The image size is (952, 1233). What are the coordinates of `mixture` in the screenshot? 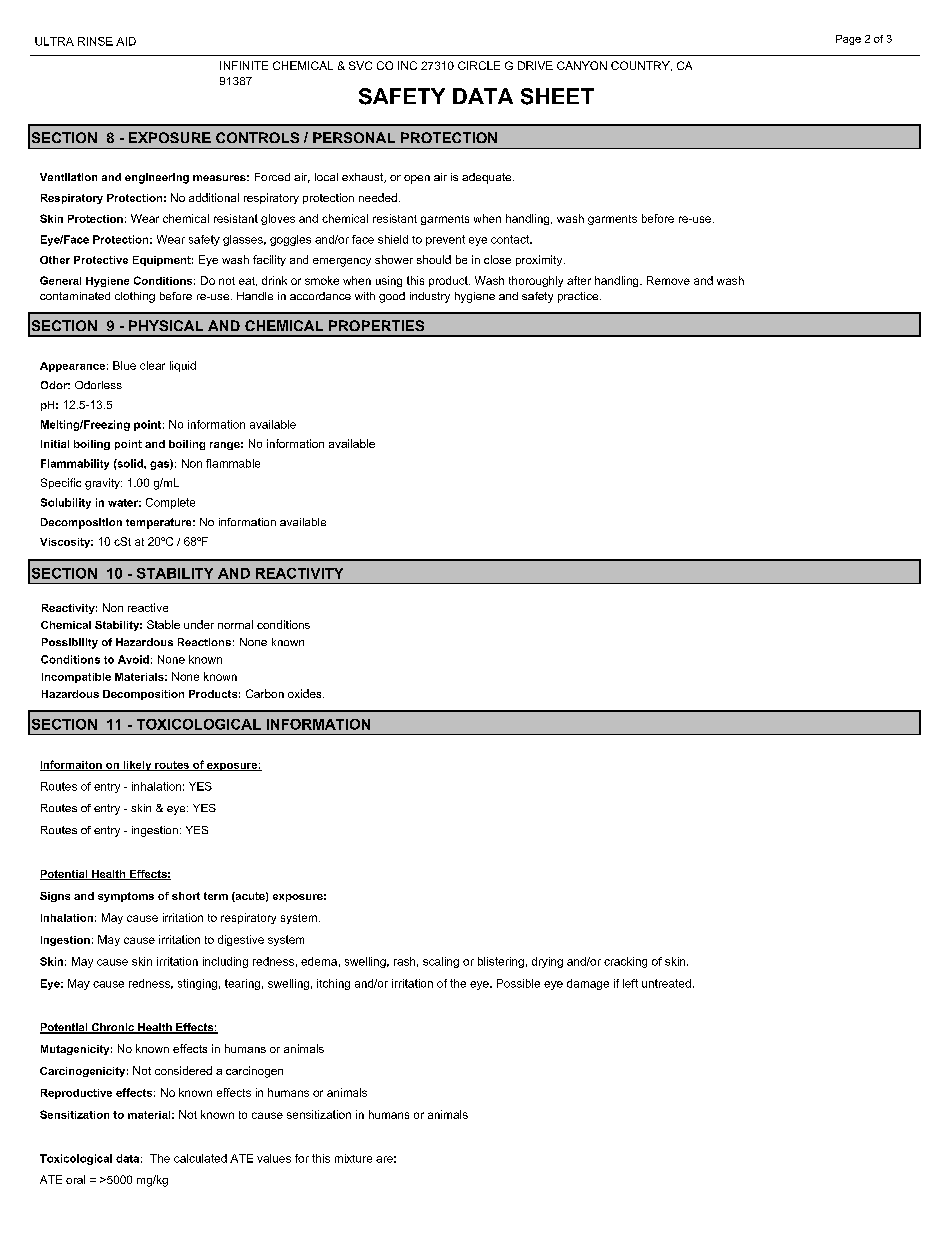 It's located at (353, 1158).
